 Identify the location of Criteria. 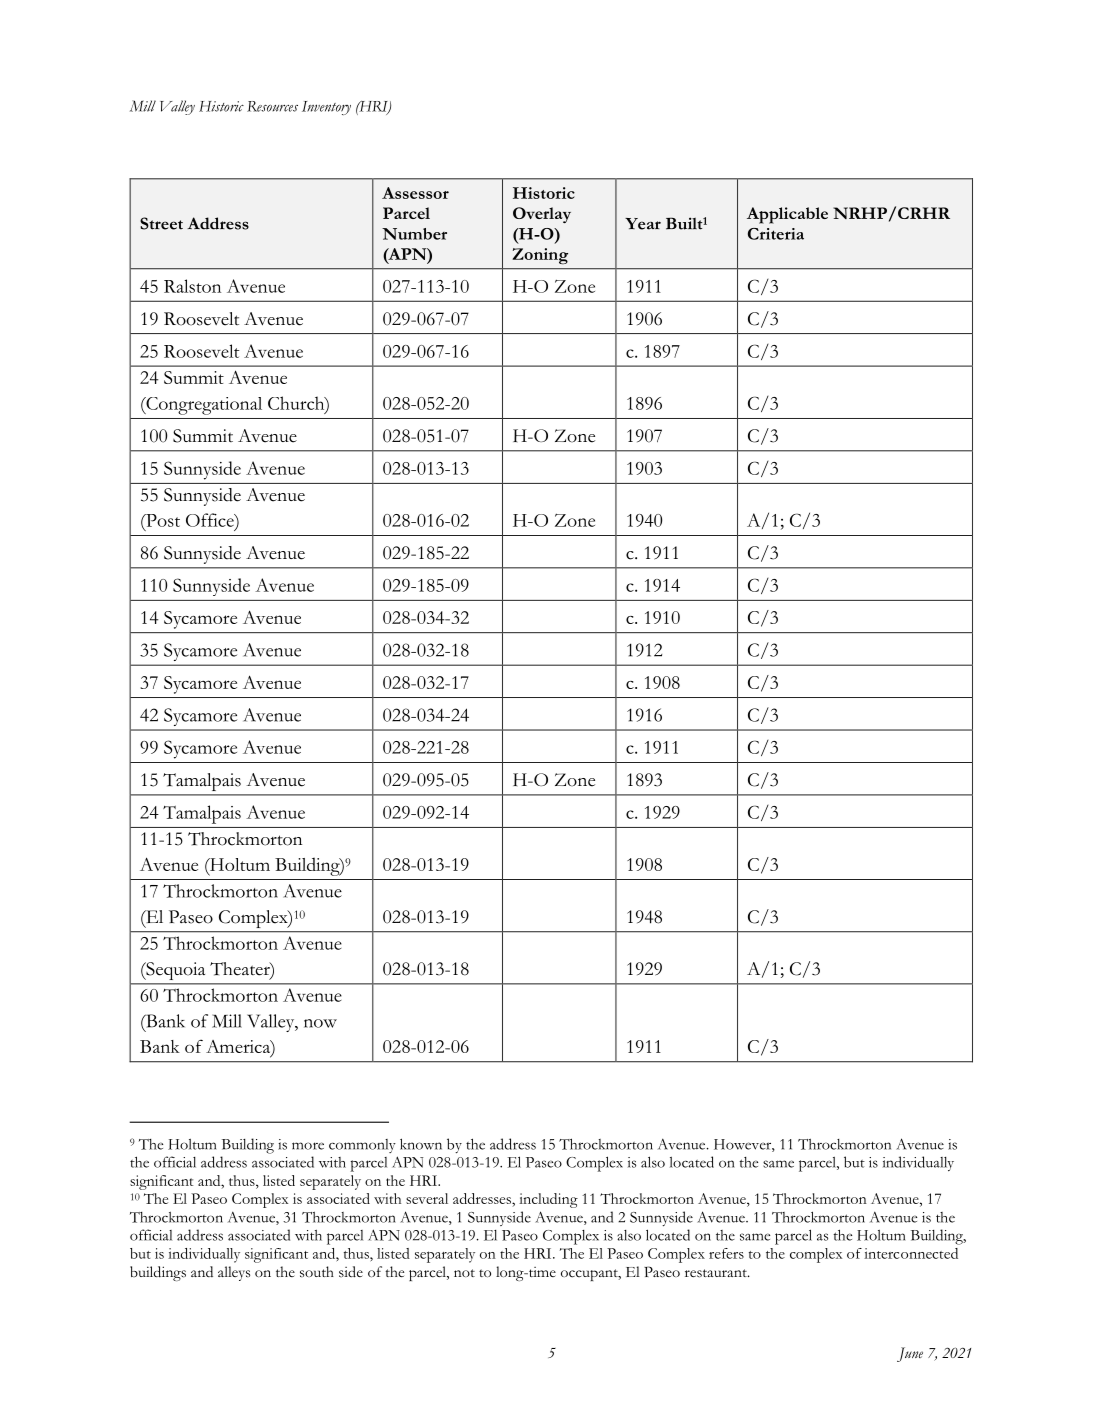
(776, 234).
